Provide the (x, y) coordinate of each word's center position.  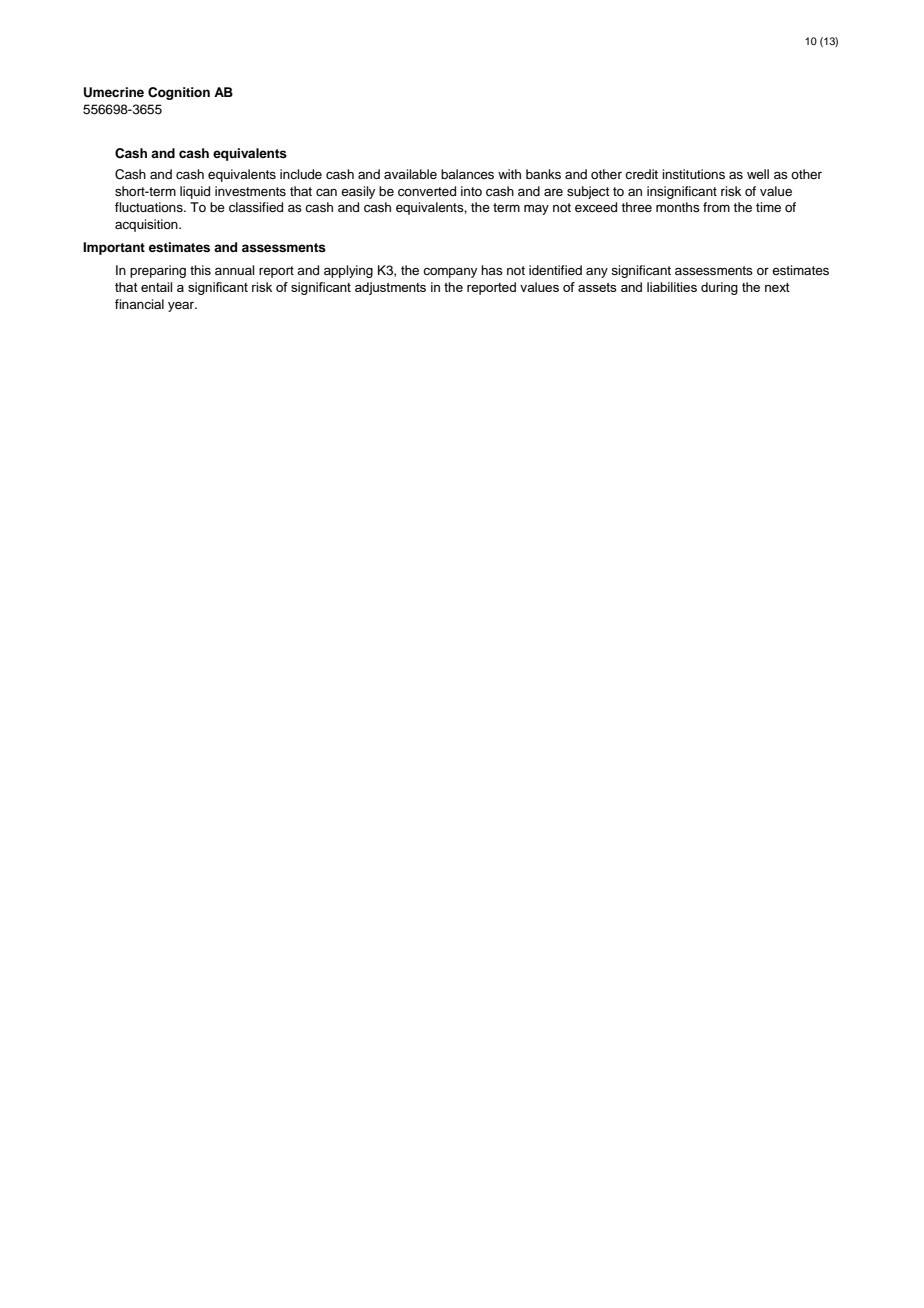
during (719, 288)
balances (467, 174)
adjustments (390, 288)
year (182, 306)
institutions (693, 174)
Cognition (179, 93)
